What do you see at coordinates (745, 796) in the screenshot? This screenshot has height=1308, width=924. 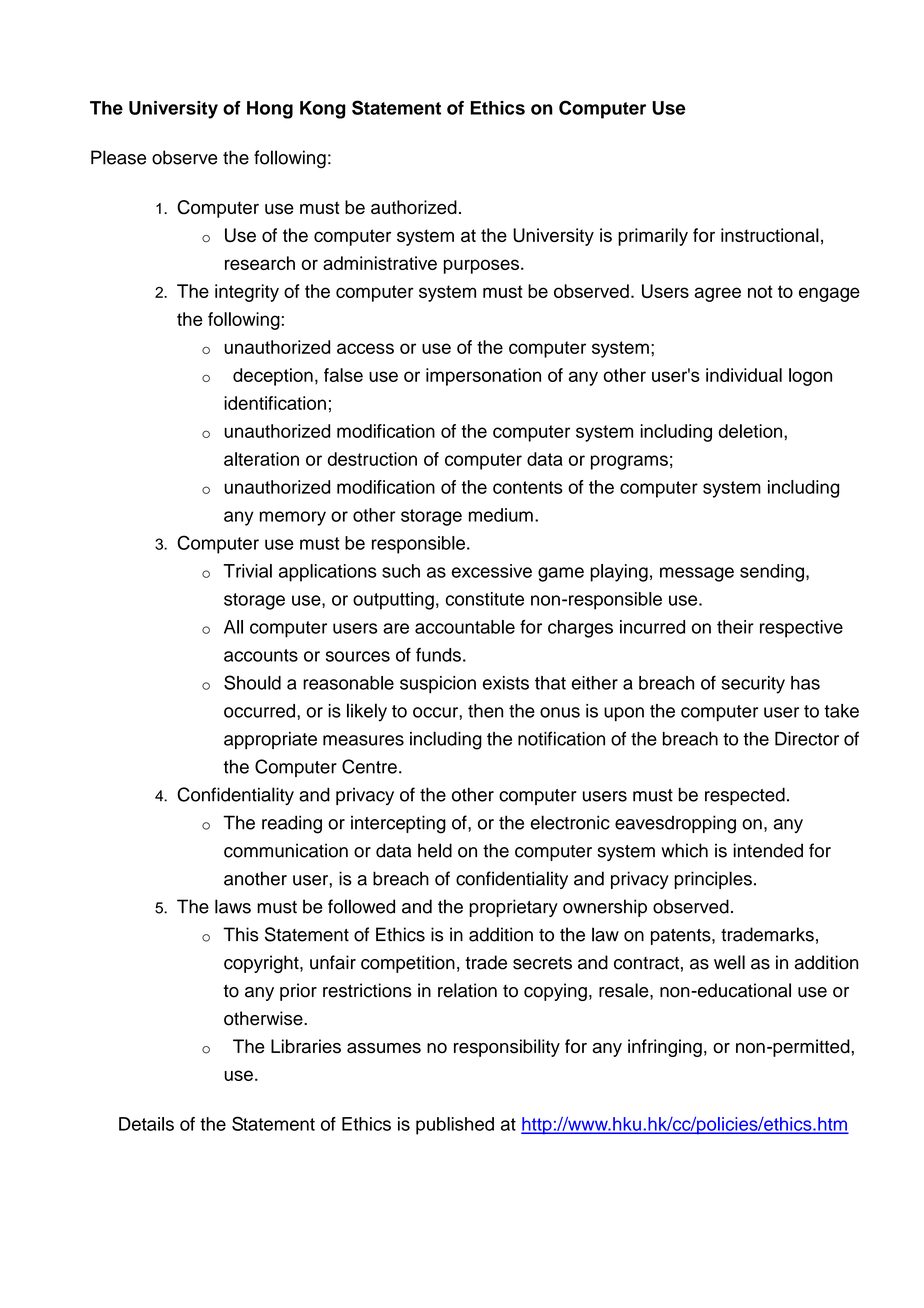 I see `respected` at bounding box center [745, 796].
